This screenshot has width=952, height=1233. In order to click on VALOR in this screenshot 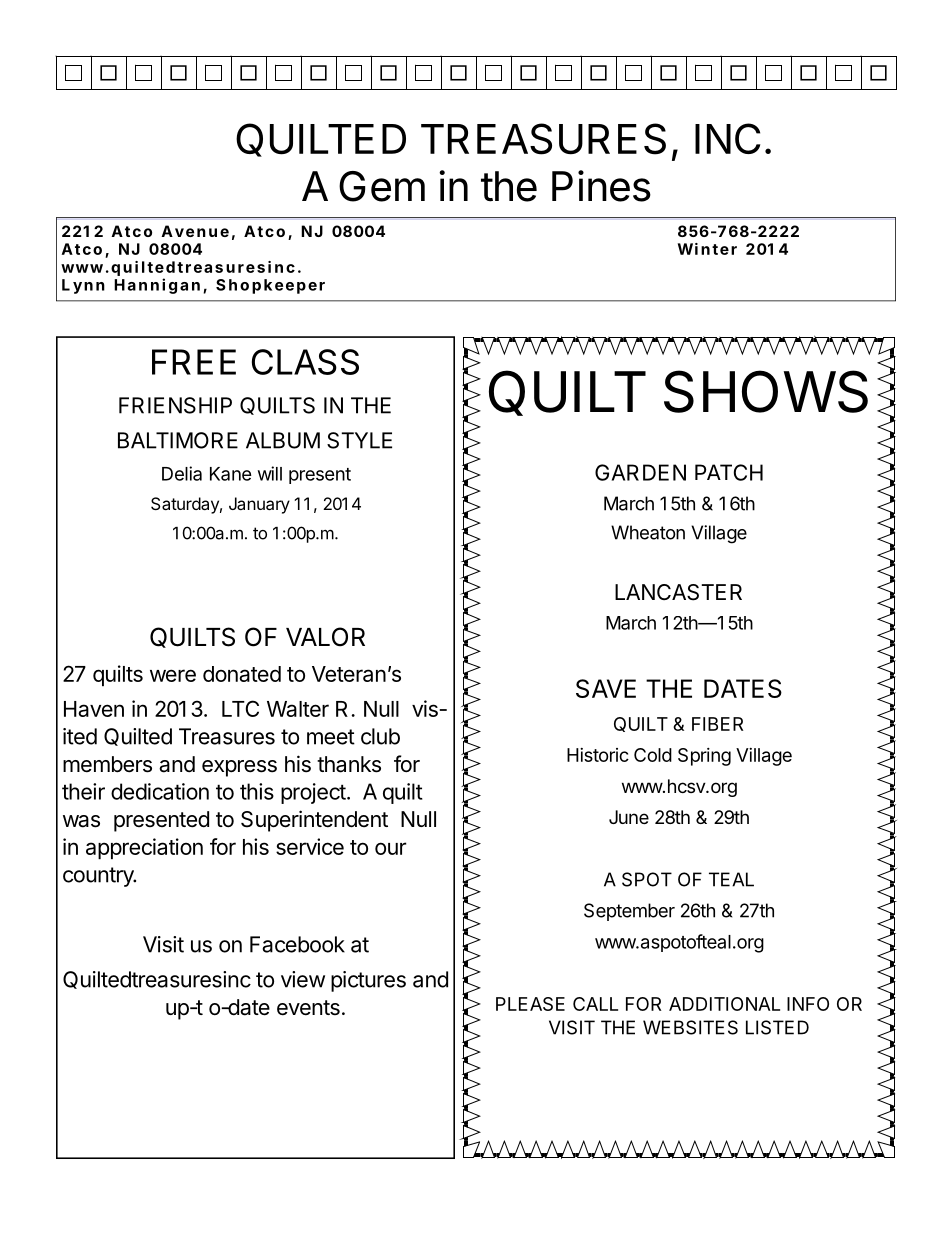, I will do `click(325, 637)`.
